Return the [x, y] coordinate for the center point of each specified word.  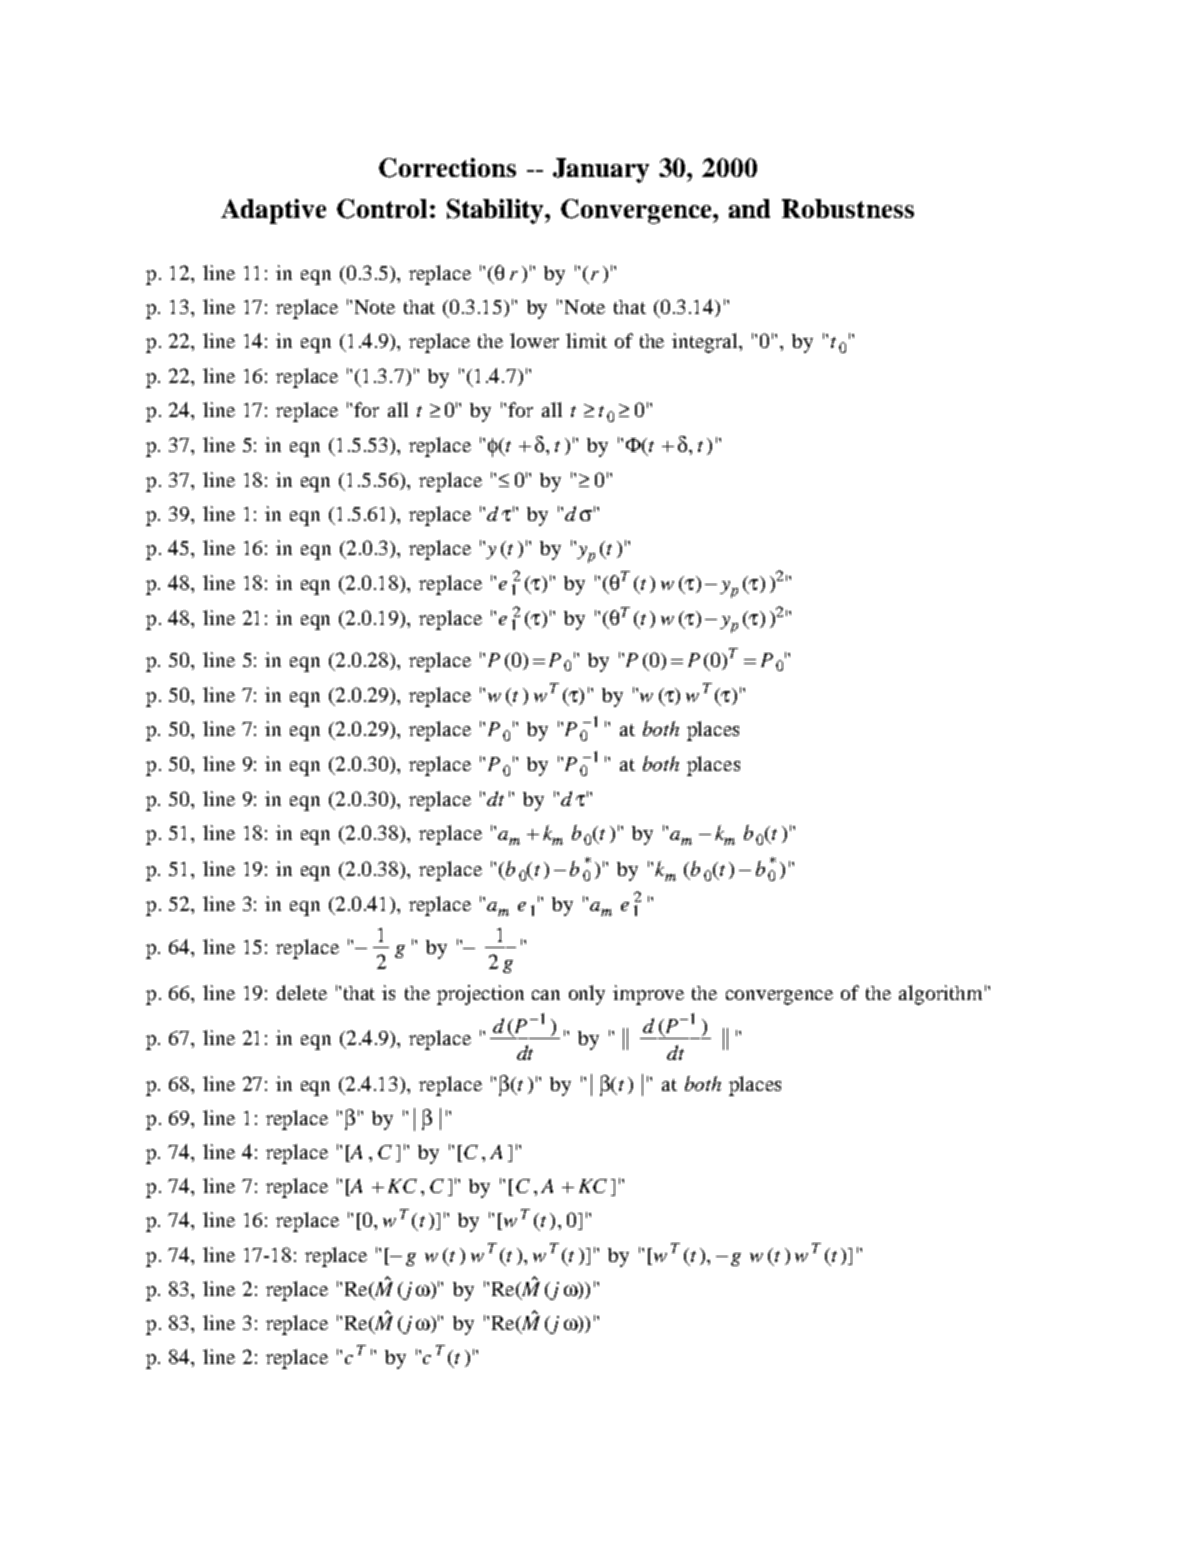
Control [382, 209]
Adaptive [273, 211]
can [546, 995]
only [587, 995]
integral [706, 343]
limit [586, 340]
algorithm [940, 995]
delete [302, 992]
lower [534, 340]
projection [480, 995]
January [601, 170]
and [749, 208]
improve [648, 995]
